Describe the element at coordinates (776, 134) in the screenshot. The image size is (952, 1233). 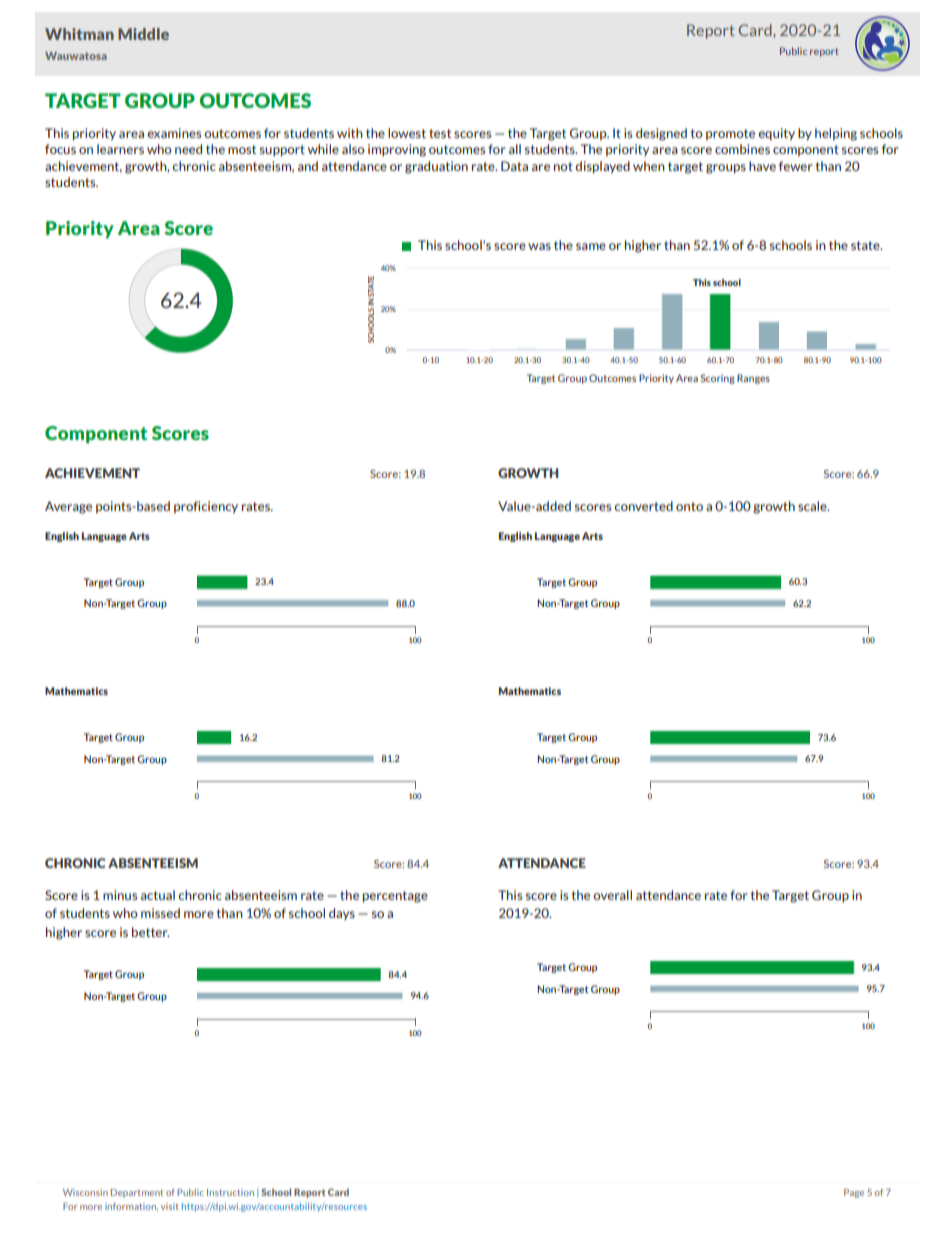
I see `equity` at that location.
